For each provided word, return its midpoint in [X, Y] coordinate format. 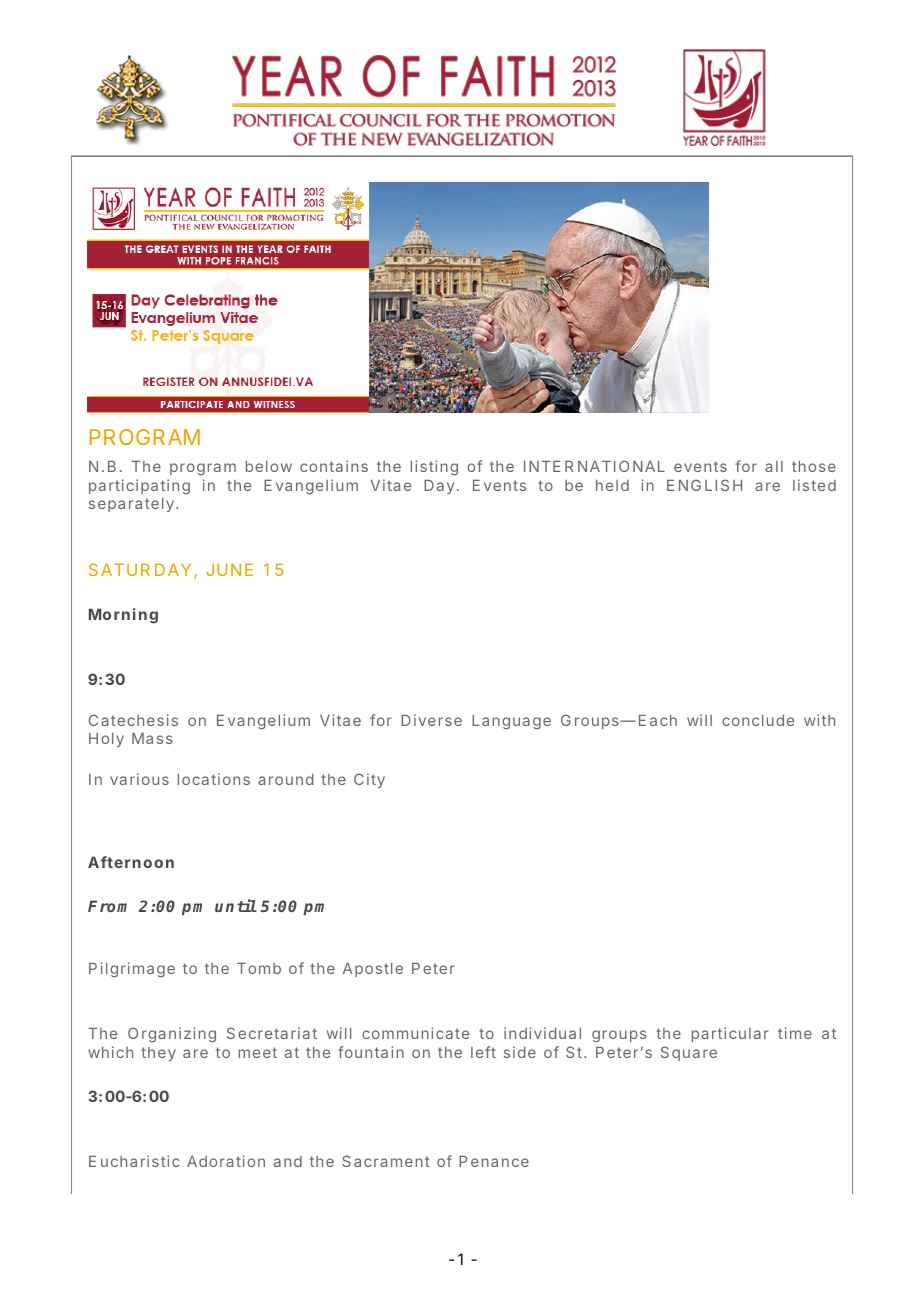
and [288, 1161]
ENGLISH [704, 485]
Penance [494, 1161]
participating [139, 486]
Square [689, 1053]
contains [334, 466]
